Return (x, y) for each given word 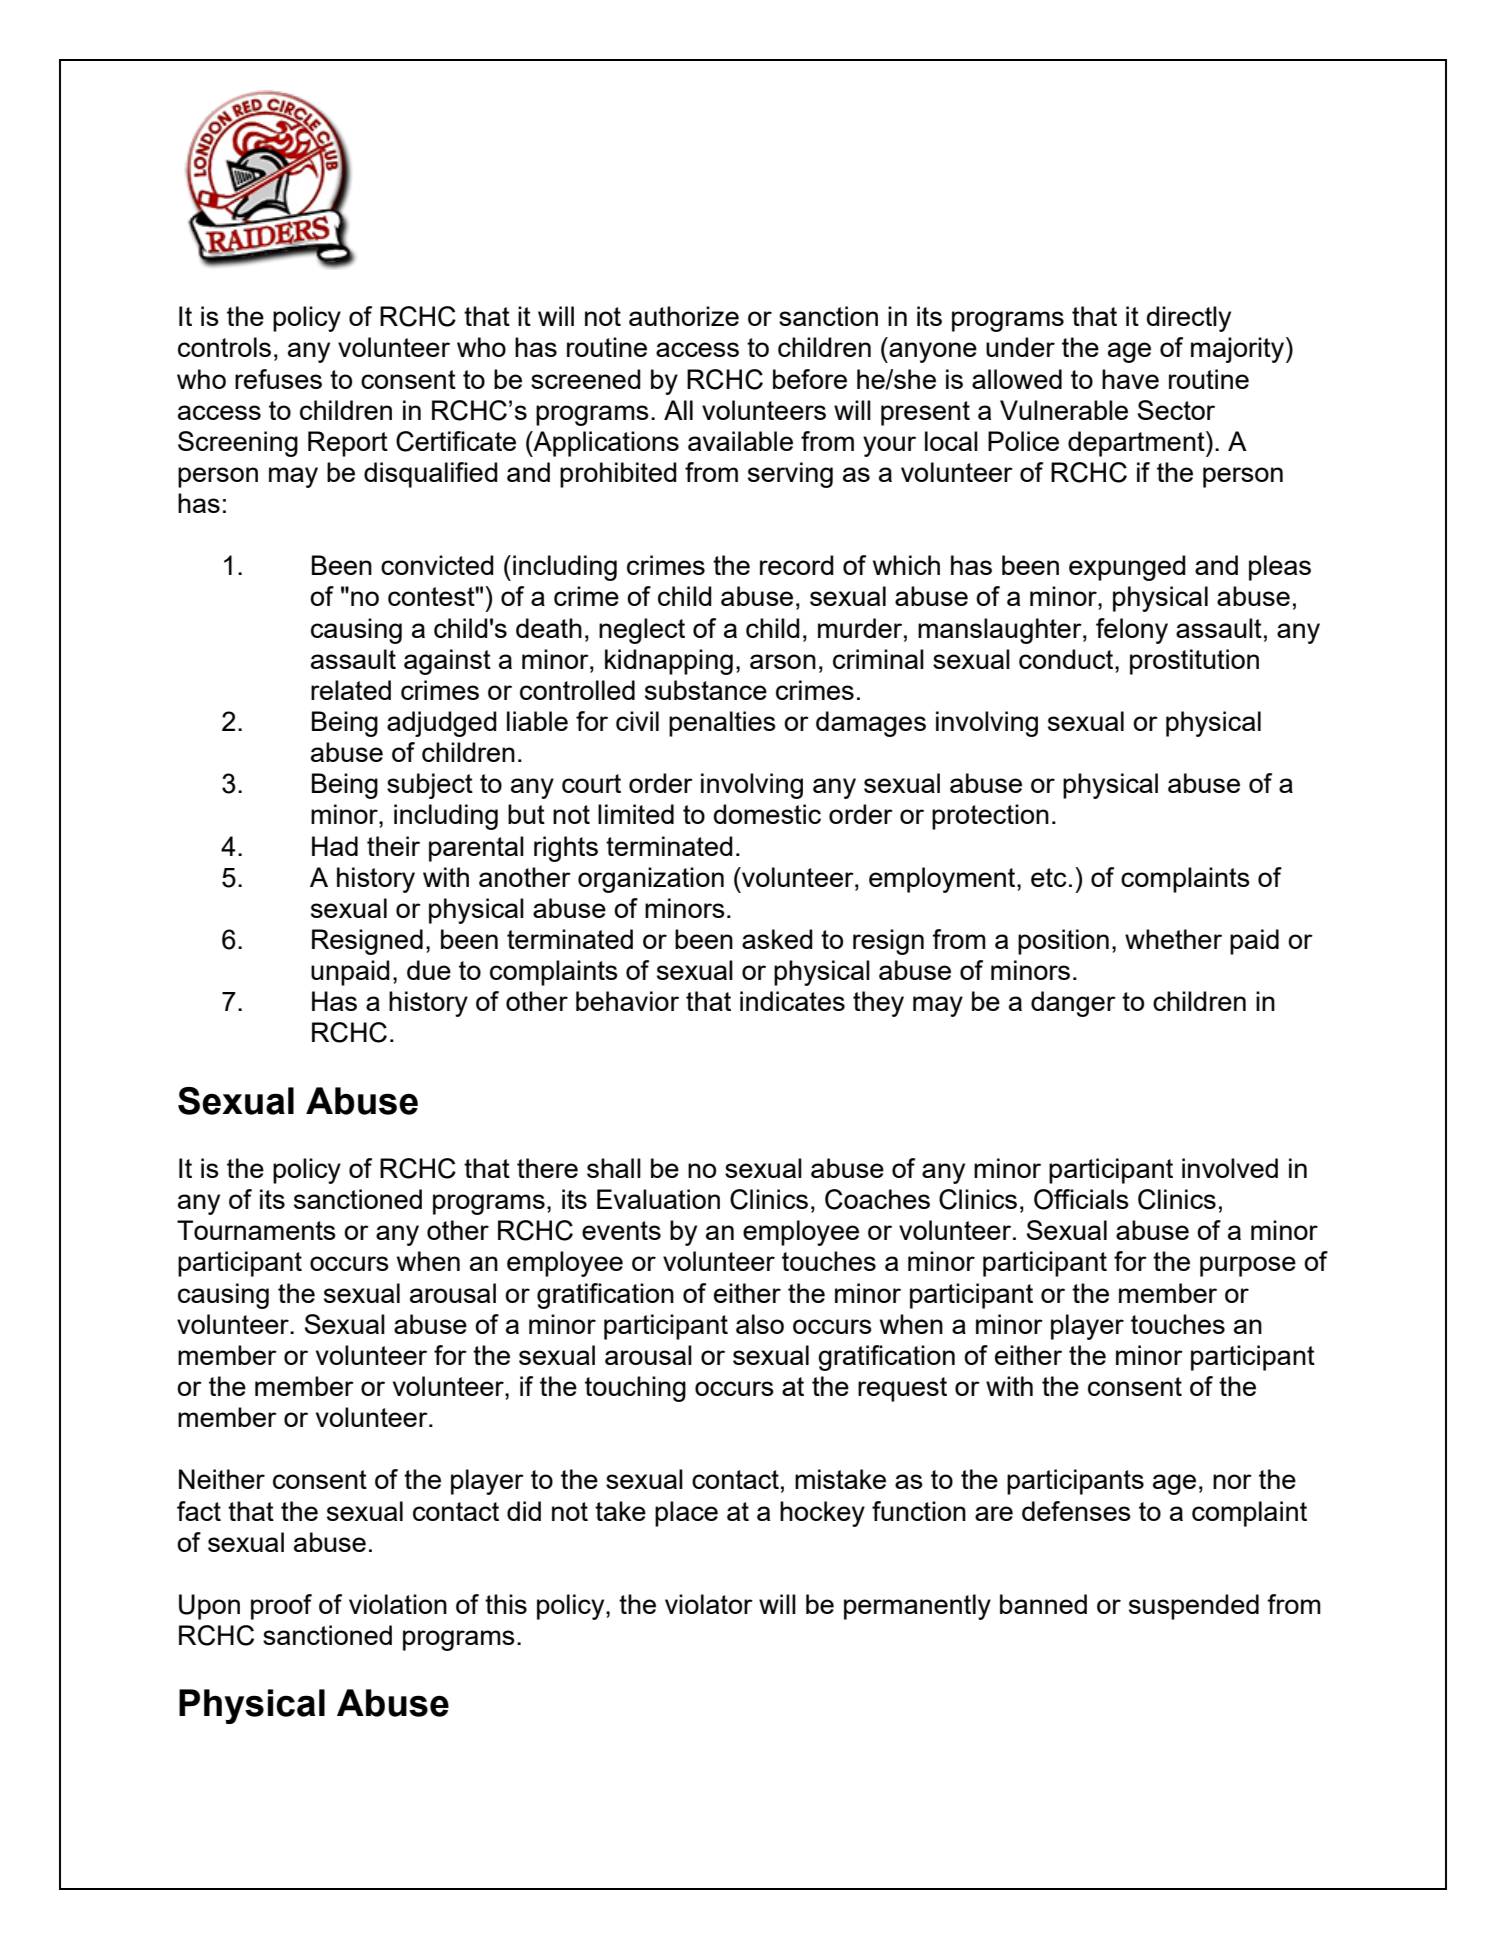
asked (777, 939)
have (1130, 379)
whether (1173, 939)
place (686, 1514)
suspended (1194, 1607)
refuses (278, 379)
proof (281, 1607)
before (810, 379)
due (429, 970)
